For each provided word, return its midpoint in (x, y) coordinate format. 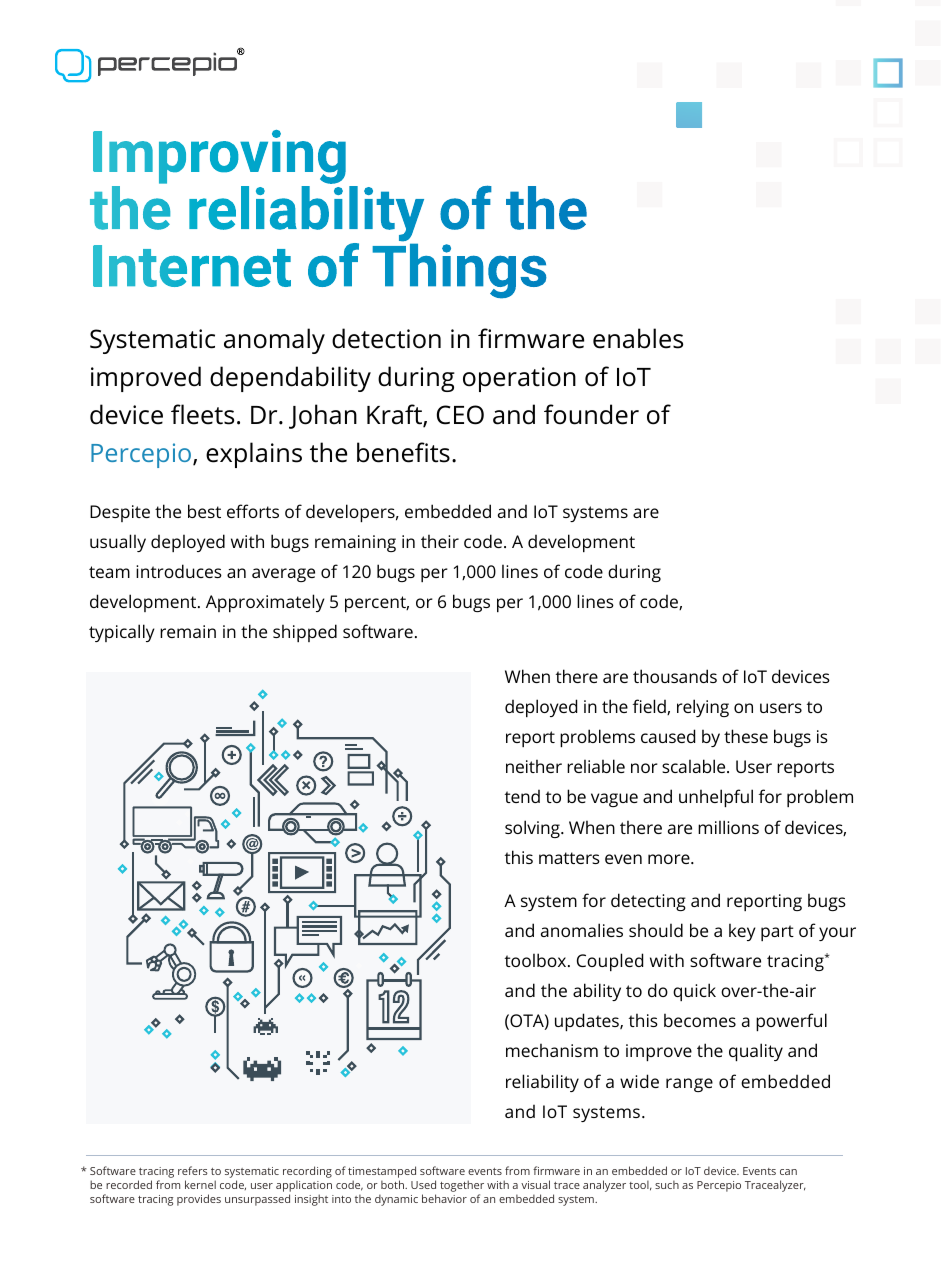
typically (122, 633)
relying (703, 708)
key (742, 932)
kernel (200, 1184)
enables (638, 338)
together (462, 1187)
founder (591, 414)
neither (534, 766)
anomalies (582, 930)
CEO (460, 415)
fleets (202, 414)
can (788, 1172)
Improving (219, 157)
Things (459, 270)
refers (193, 1170)
